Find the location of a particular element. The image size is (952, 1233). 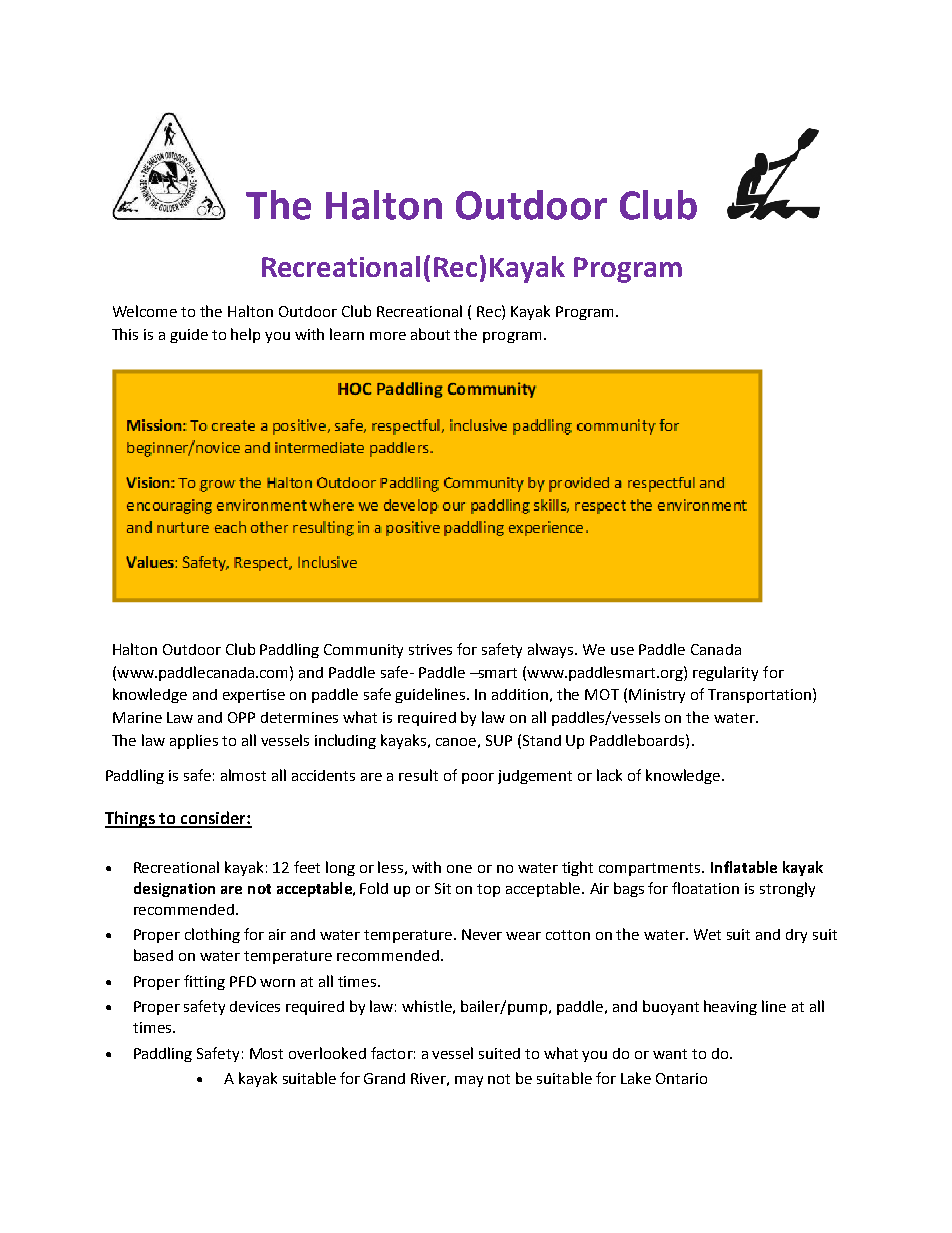

want is located at coordinates (670, 1054).
